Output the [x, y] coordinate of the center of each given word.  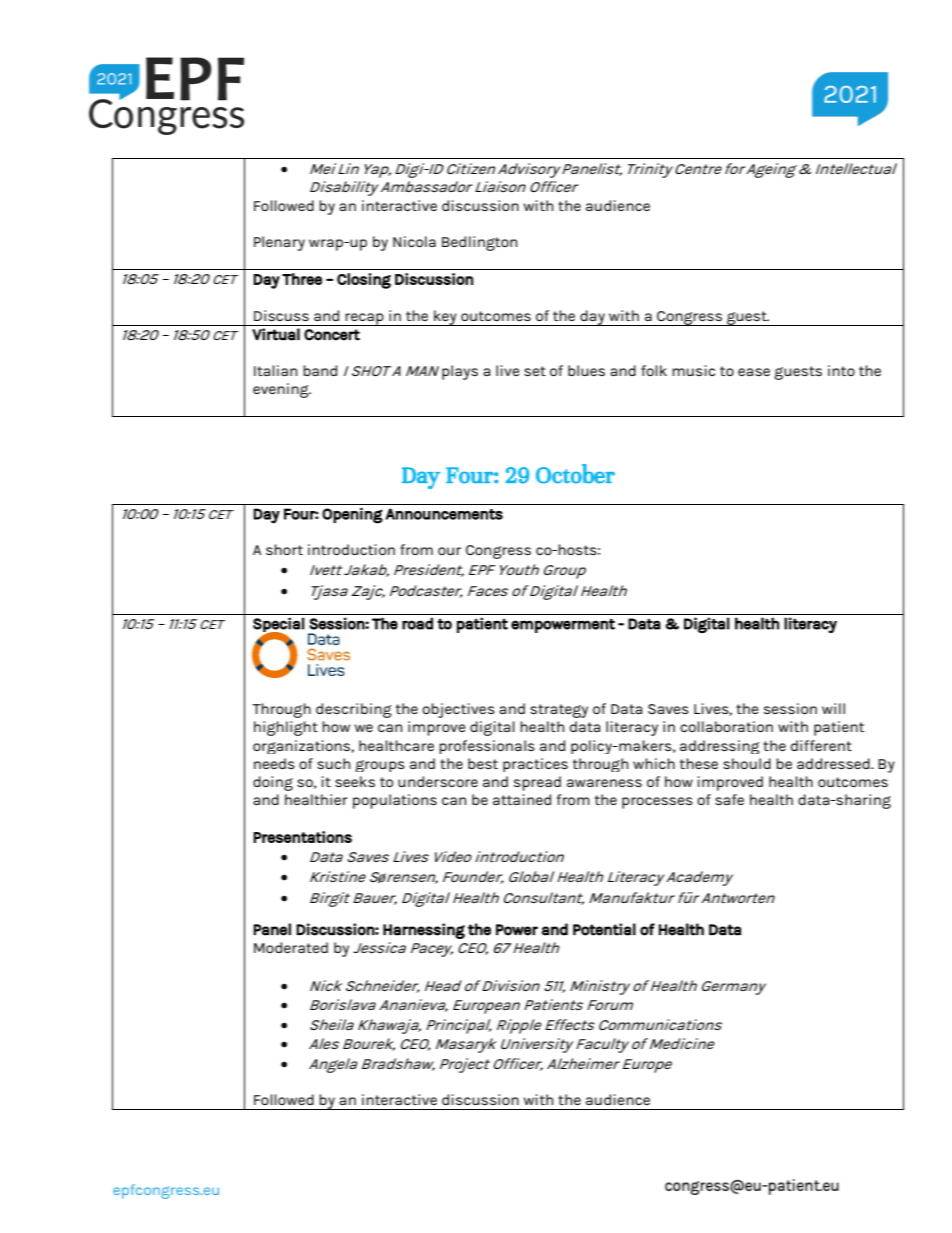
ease [754, 372]
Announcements [444, 514]
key [445, 318]
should [747, 763]
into [841, 370]
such [333, 763]
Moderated [291, 947]
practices [535, 765]
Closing [364, 281]
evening [282, 390]
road [417, 623]
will [833, 708]
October [575, 474]
